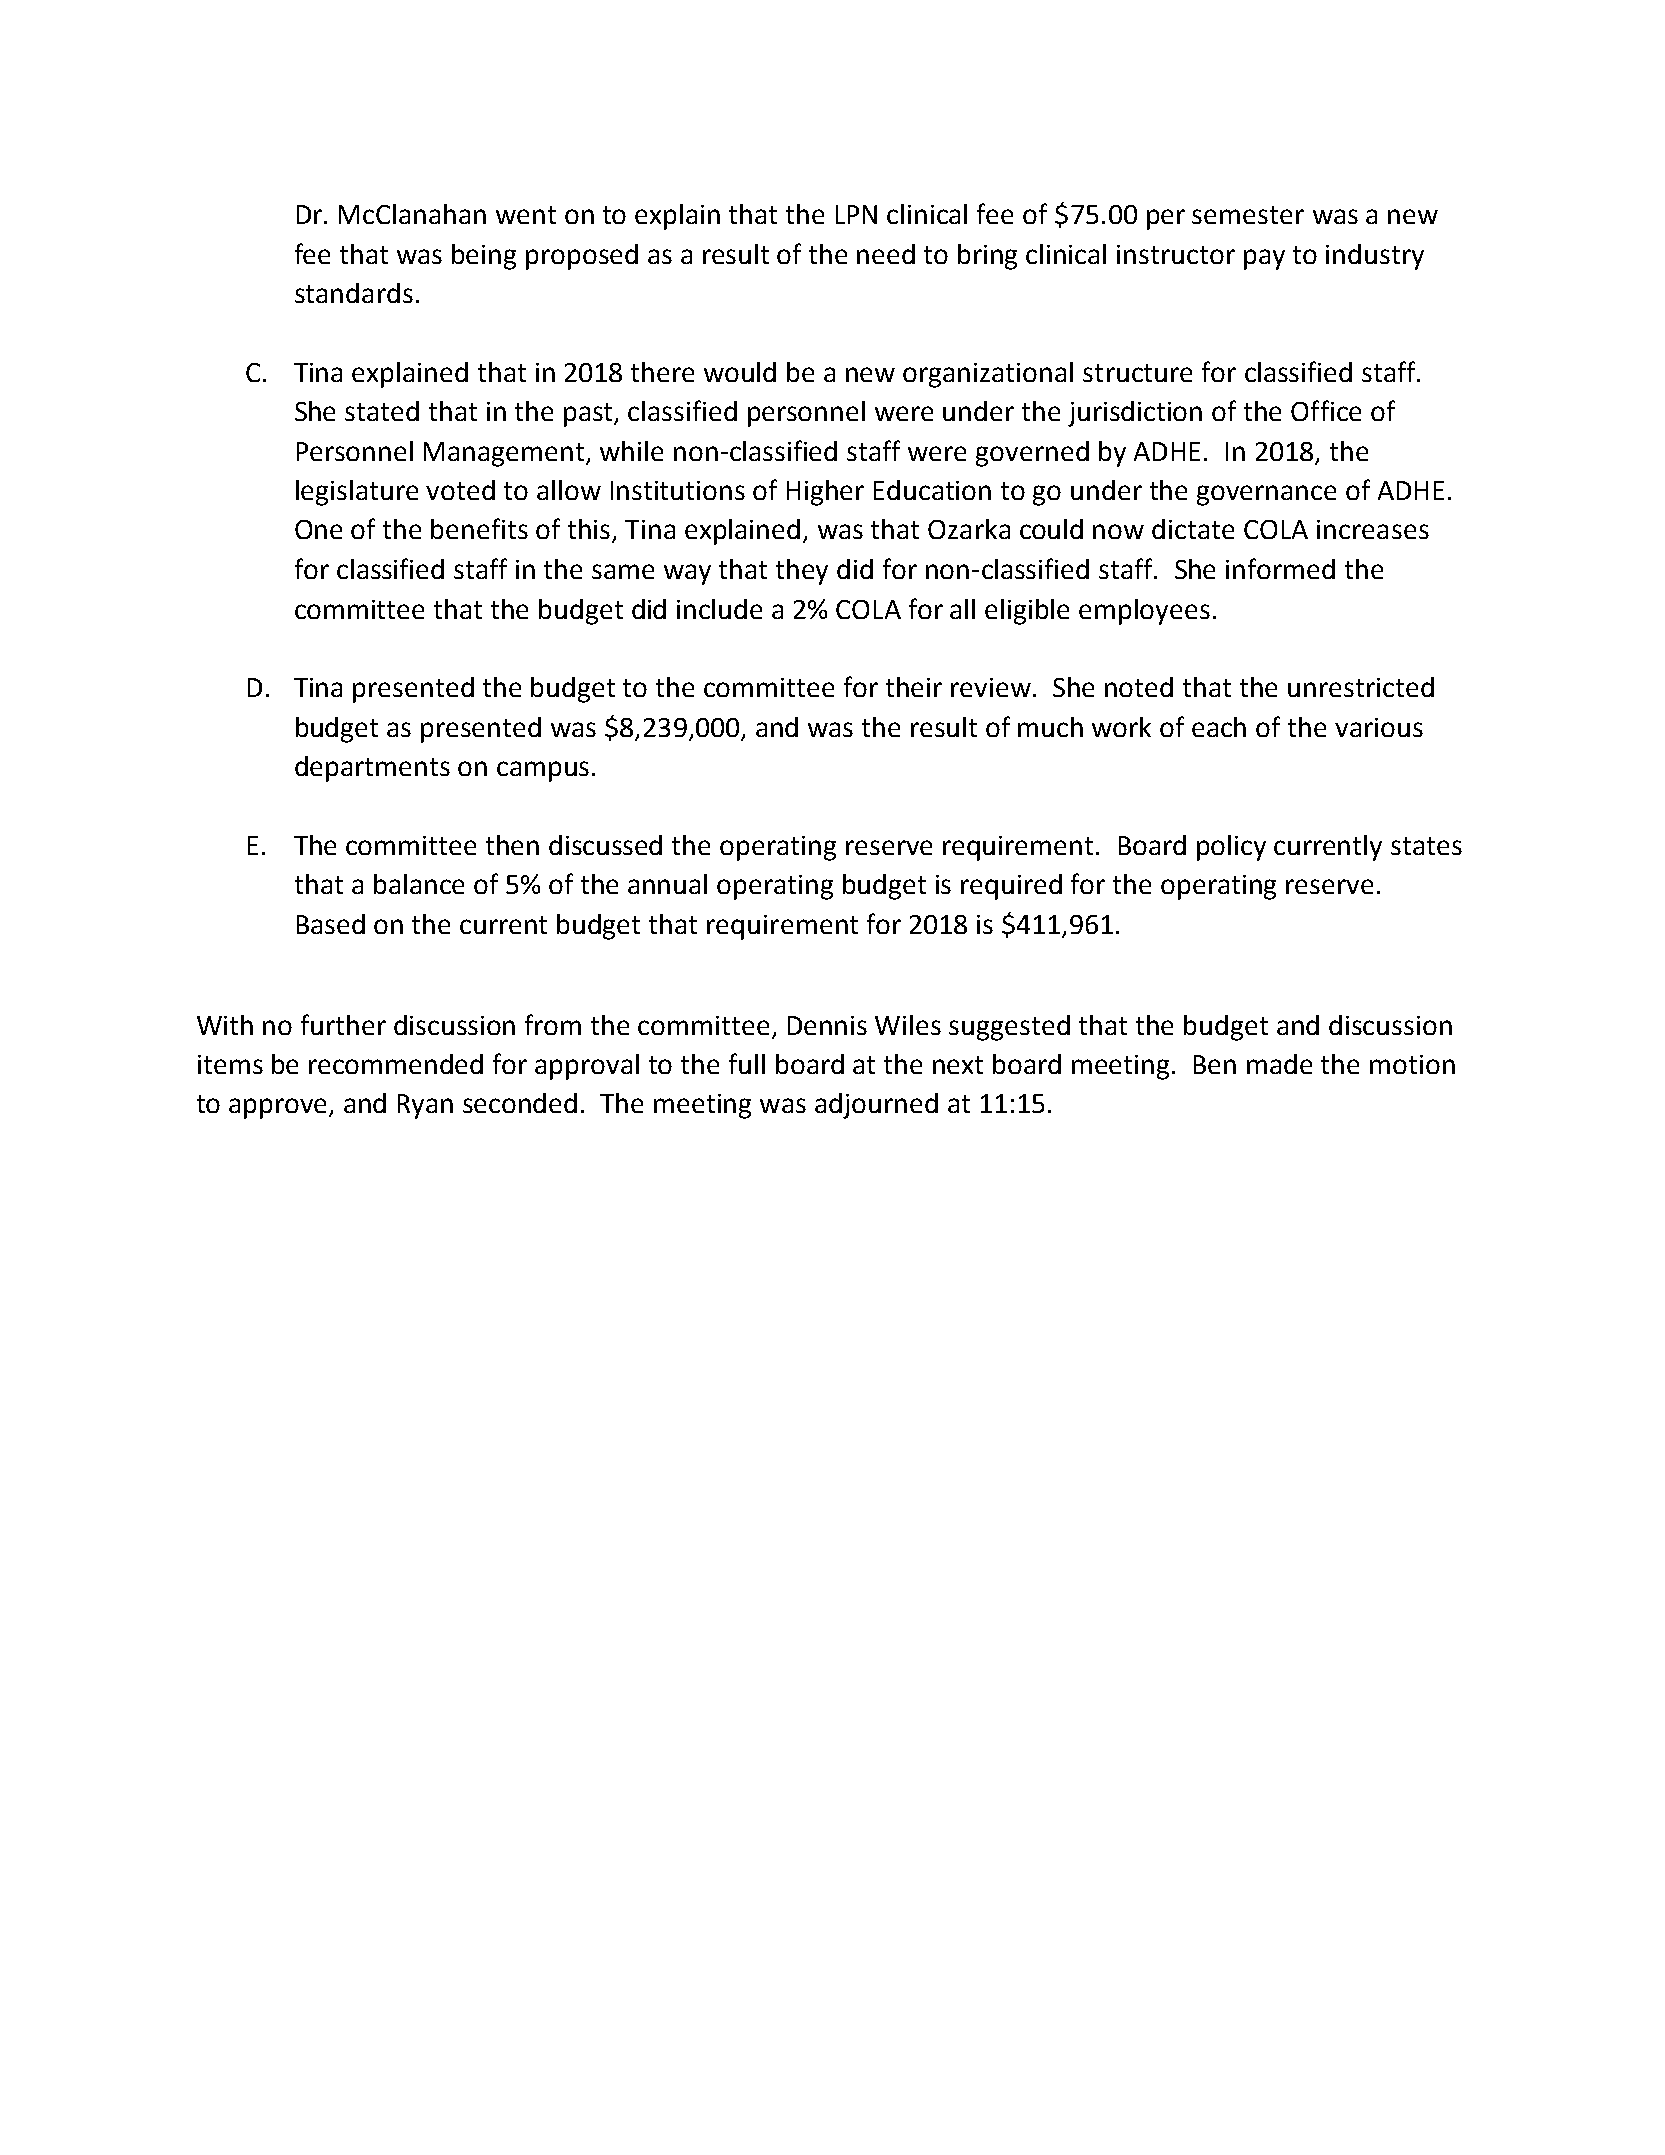 The width and height of the image is (1665, 2155). I want to click on made, so click(1279, 1064).
